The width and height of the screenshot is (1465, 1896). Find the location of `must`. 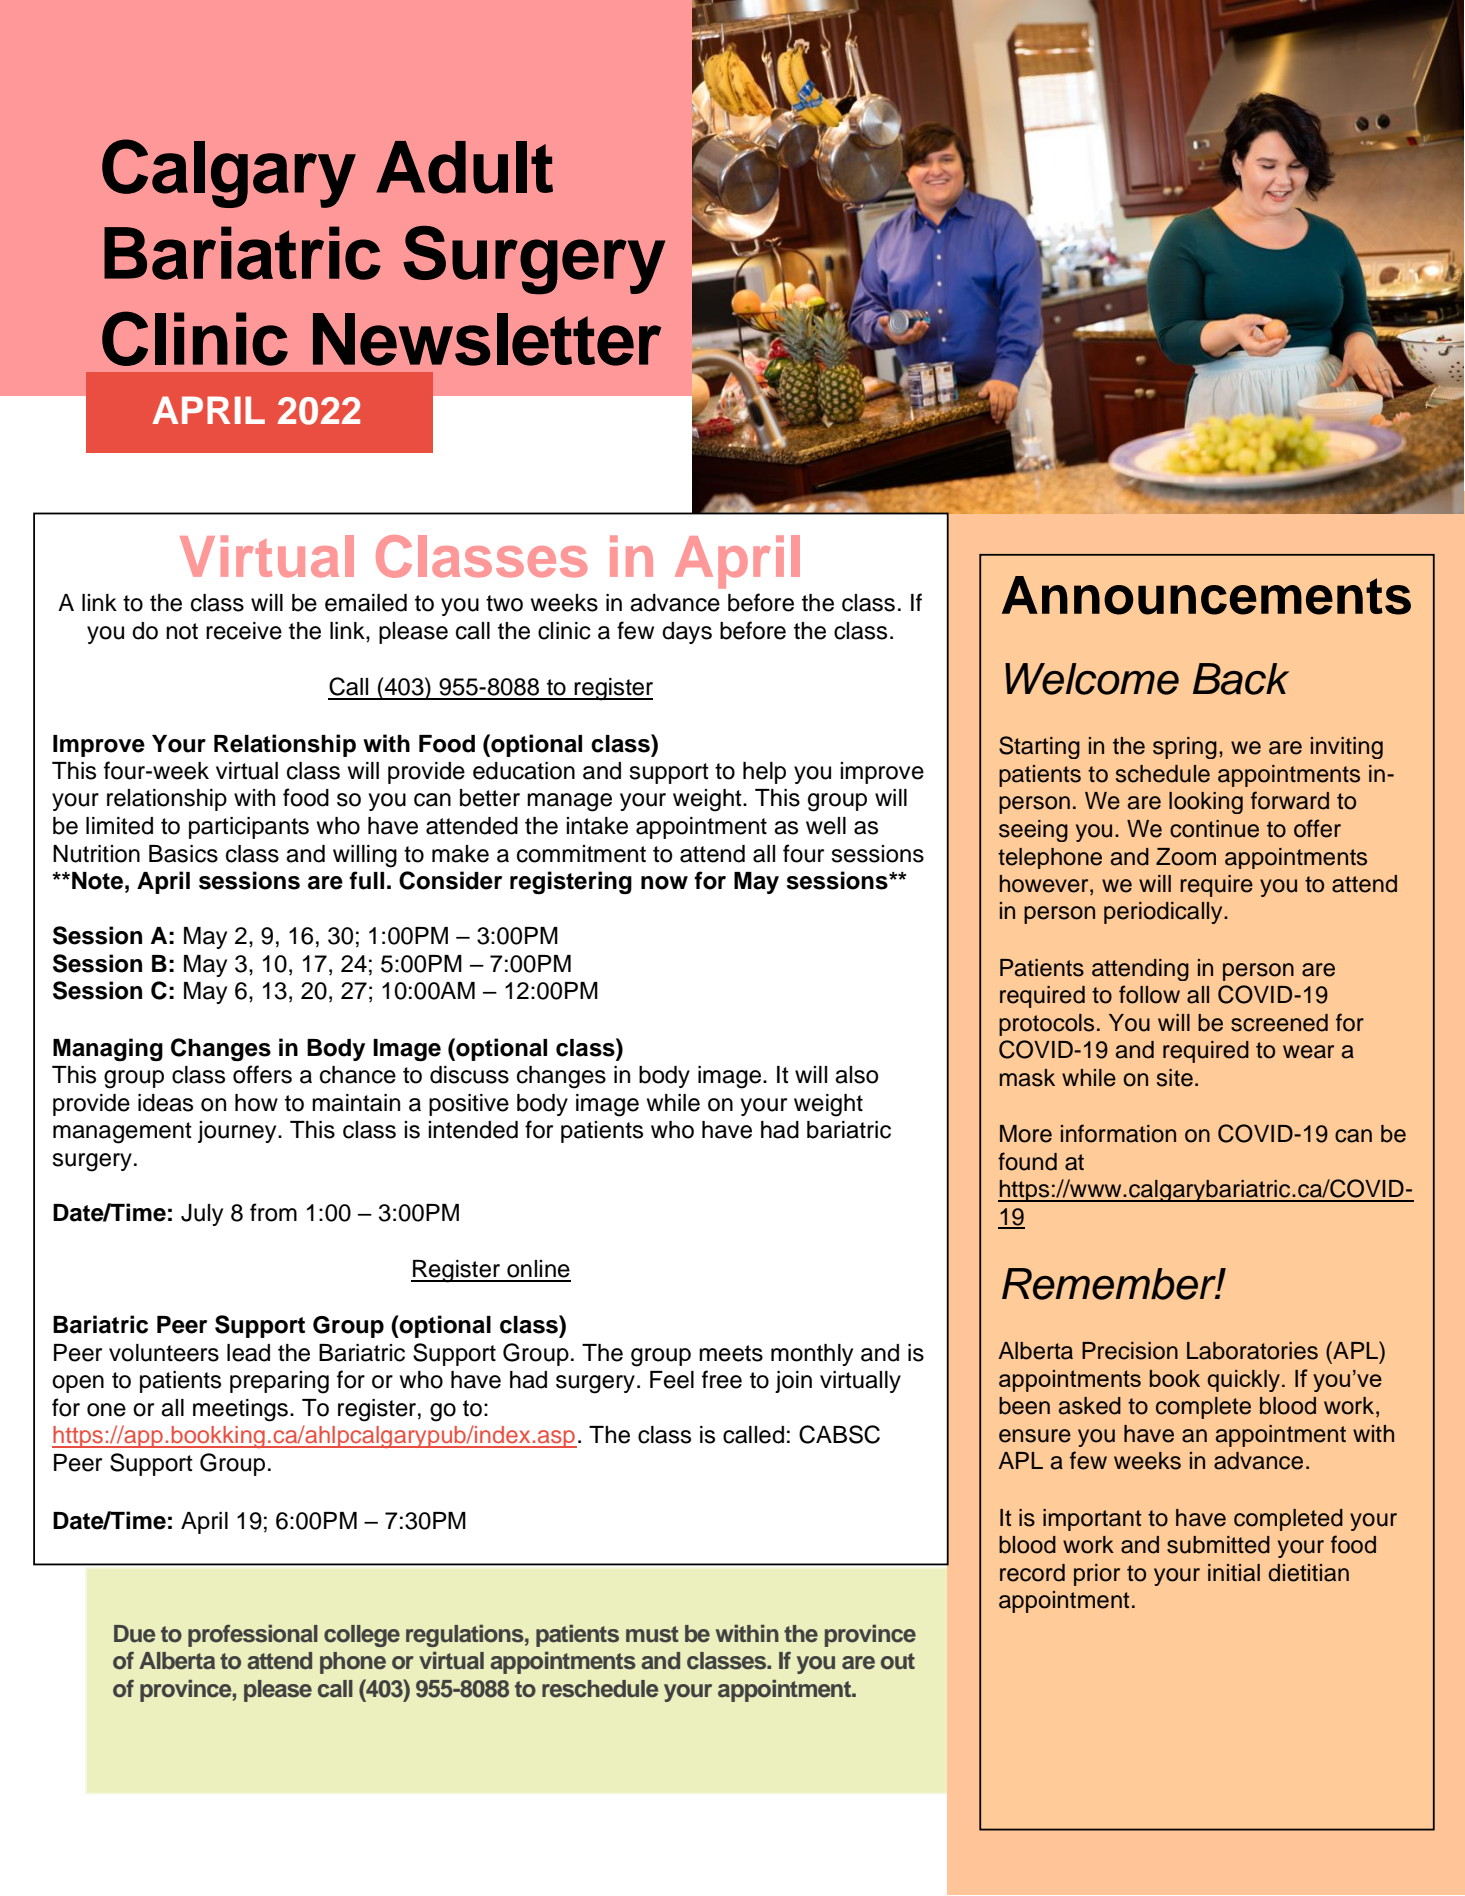

must is located at coordinates (652, 1634).
